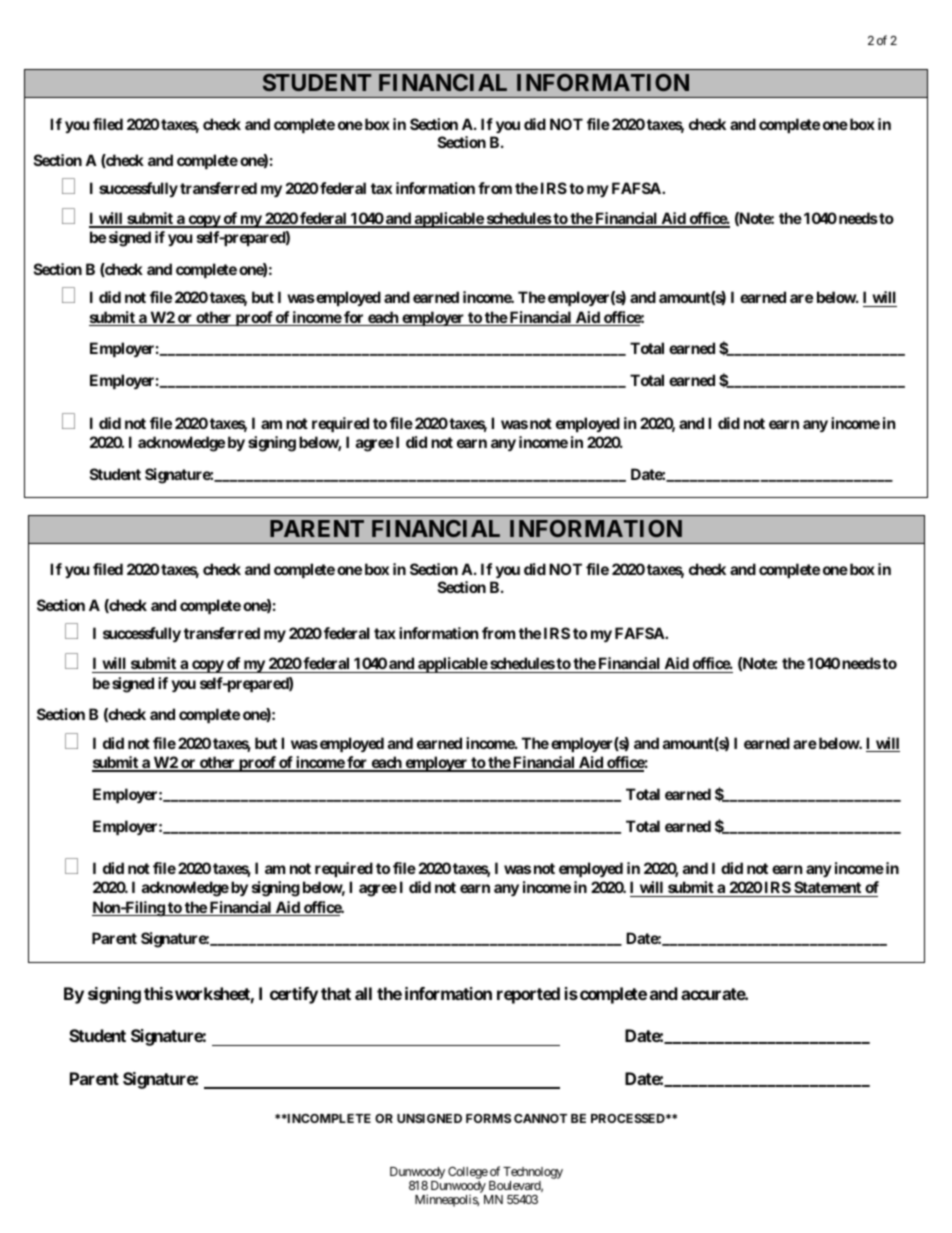 This screenshot has width=952, height=1233. I want to click on Statement, so click(828, 889).
